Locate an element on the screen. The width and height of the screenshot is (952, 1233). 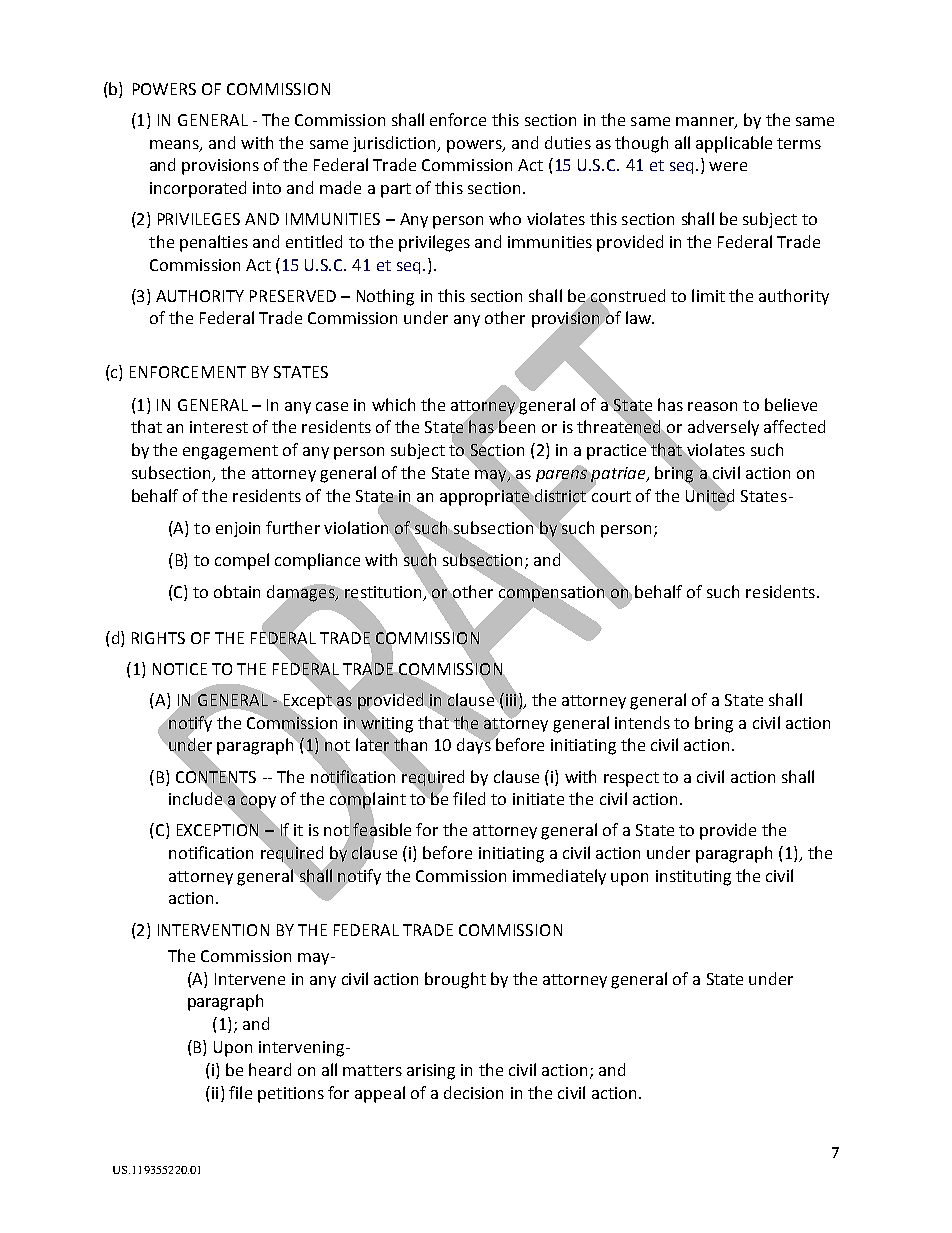
intends is located at coordinates (642, 722).
